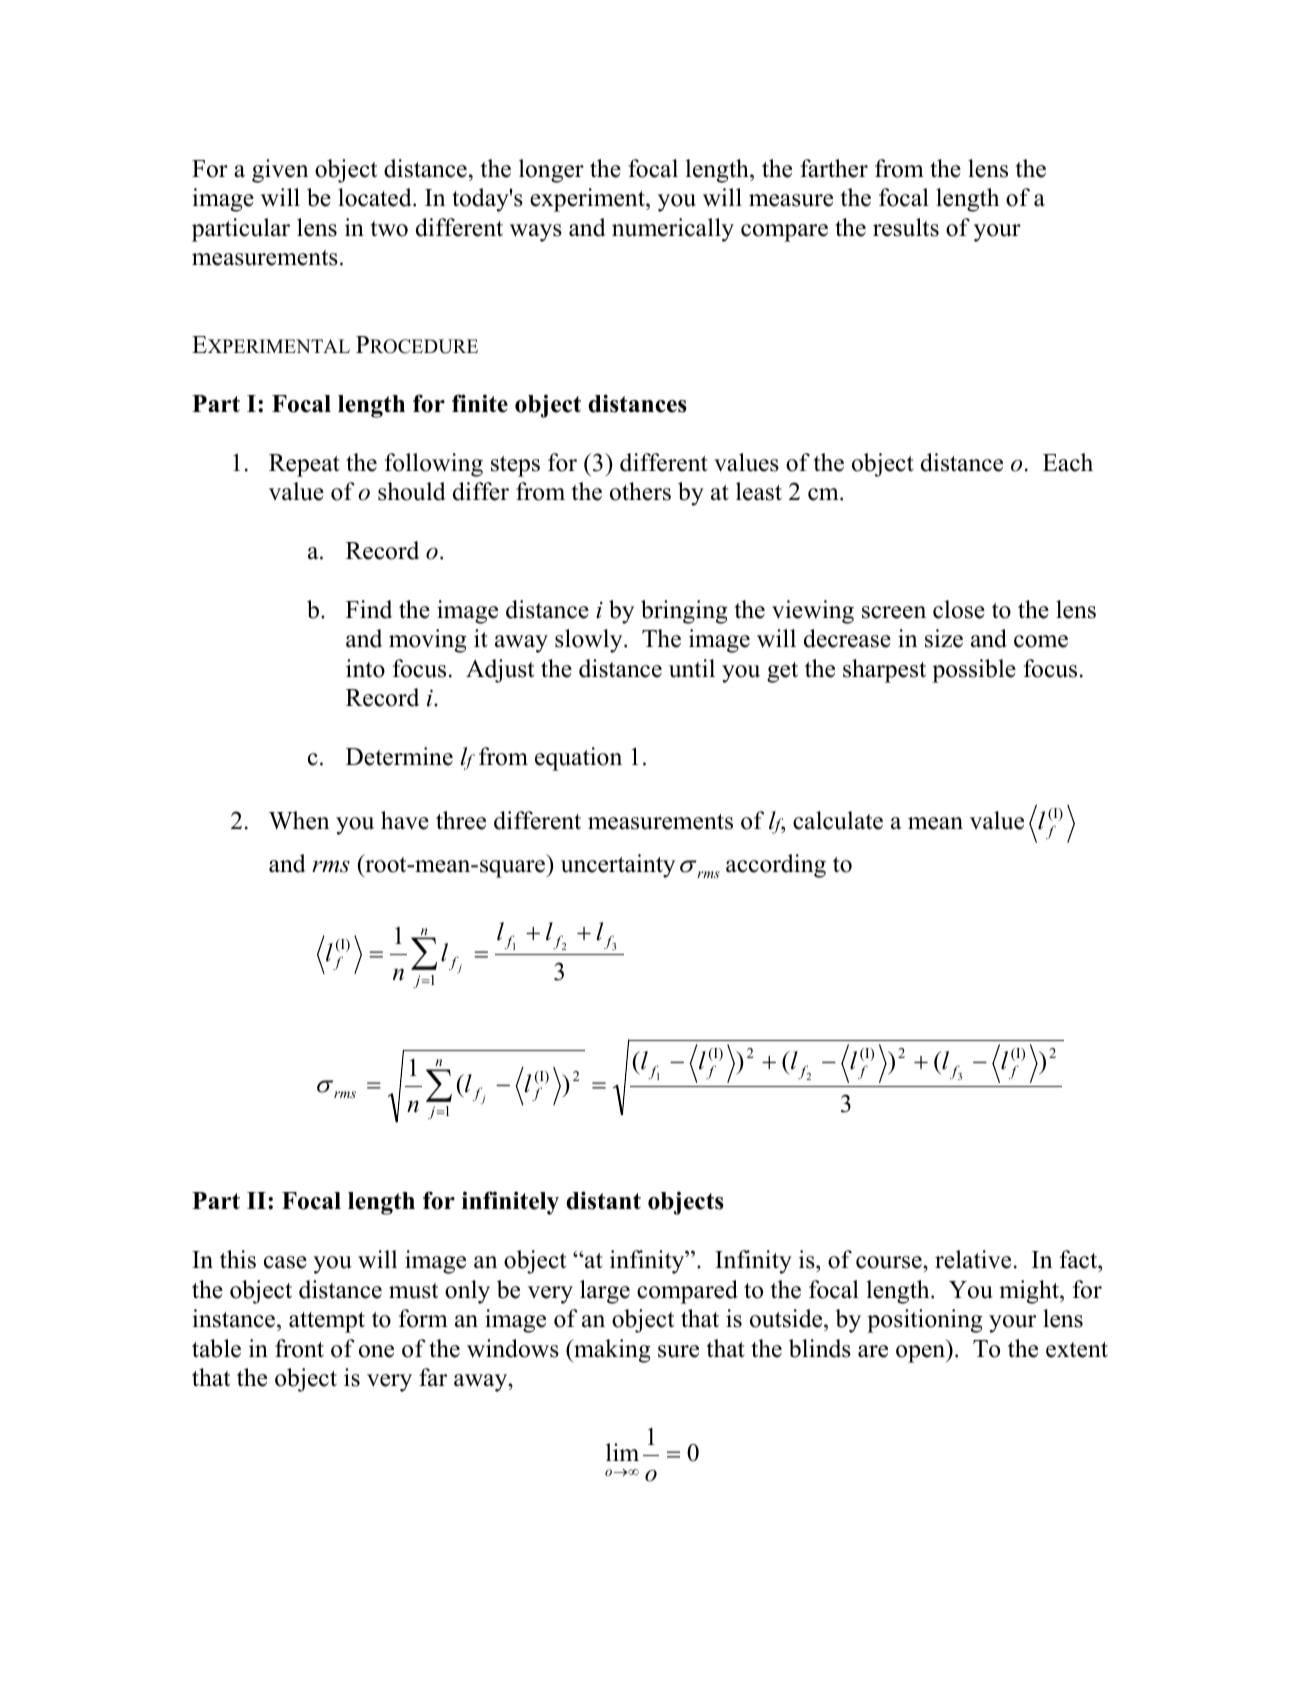 The image size is (1305, 1688). What do you see at coordinates (673, 230) in the page?
I see `numerically` at bounding box center [673, 230].
